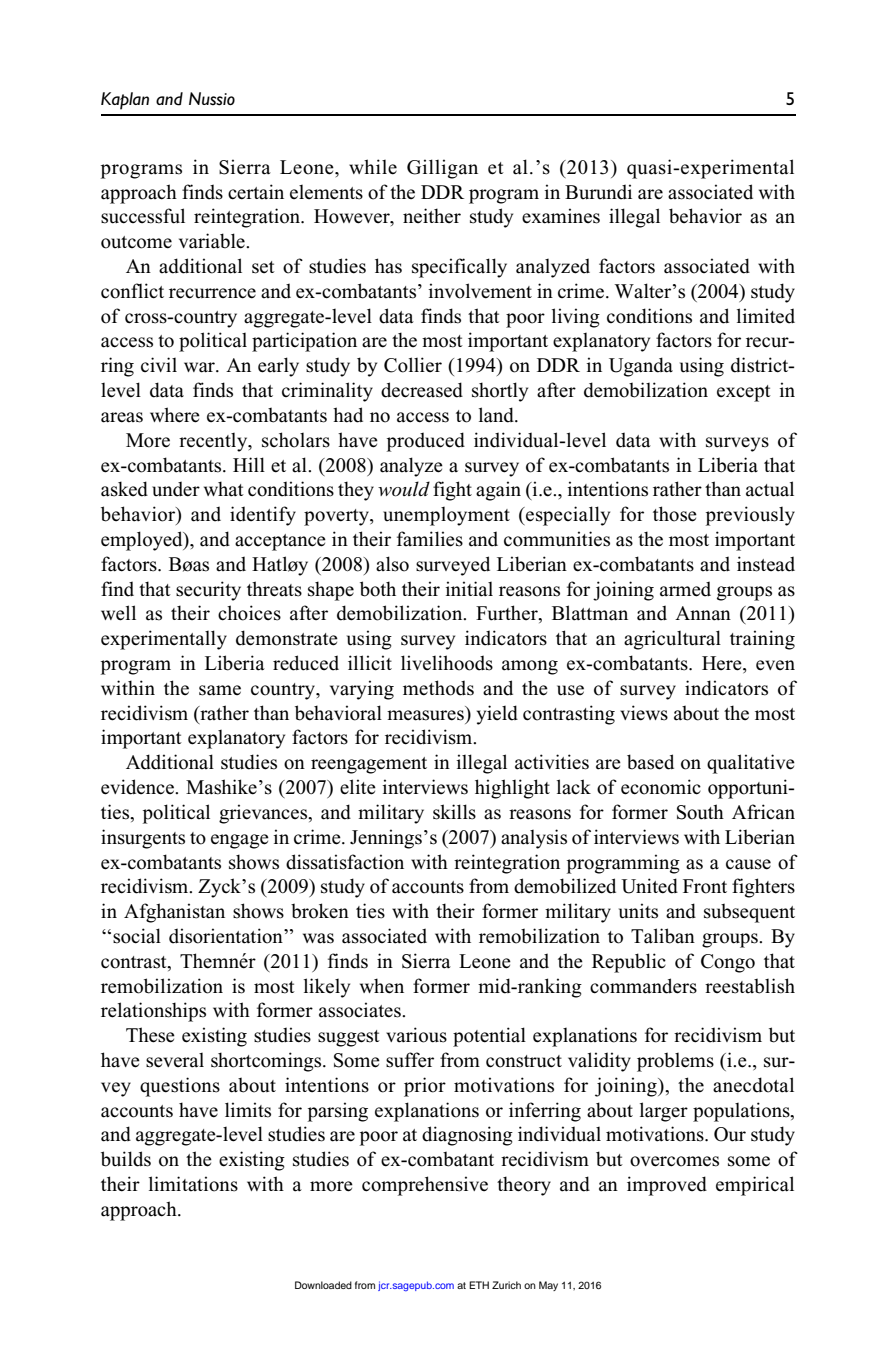 This page has width=896, height=1345. What do you see at coordinates (641, 367) in the page?
I see `Uganda` at bounding box center [641, 367].
